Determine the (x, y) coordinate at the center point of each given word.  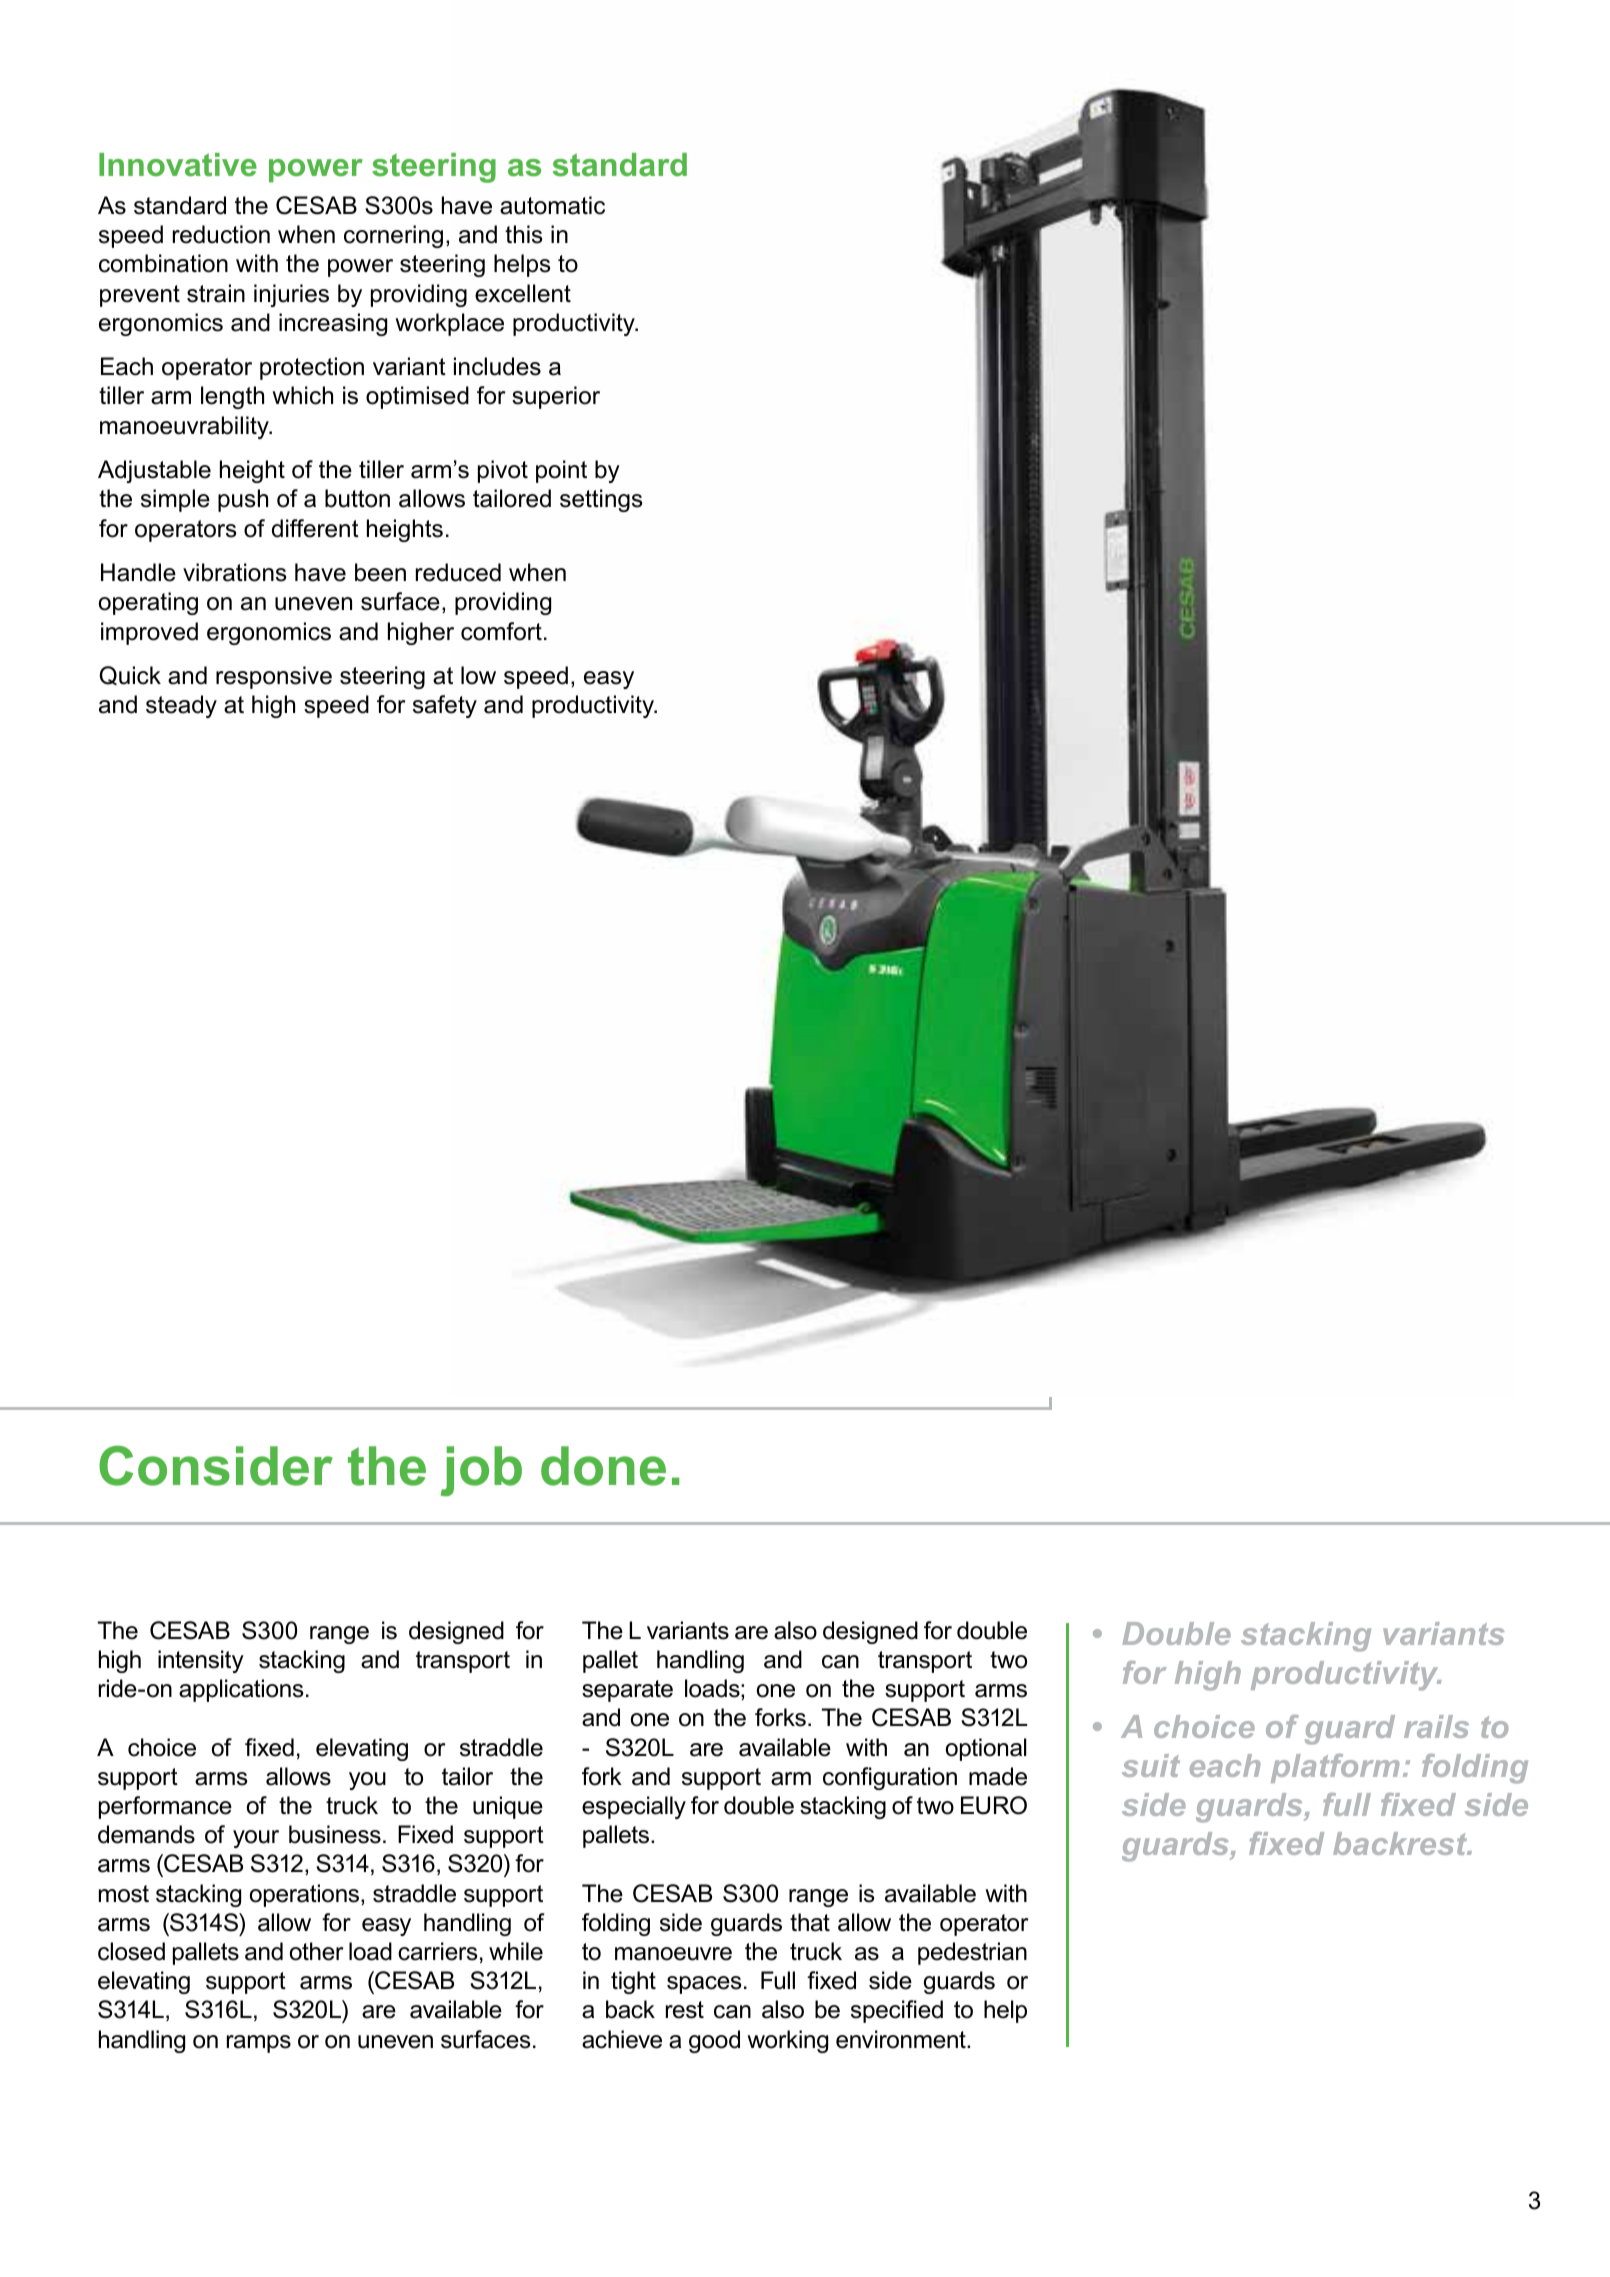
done (603, 1466)
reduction (221, 234)
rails (1436, 1726)
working (787, 2041)
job (481, 1471)
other (316, 1951)
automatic (552, 205)
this (523, 234)
